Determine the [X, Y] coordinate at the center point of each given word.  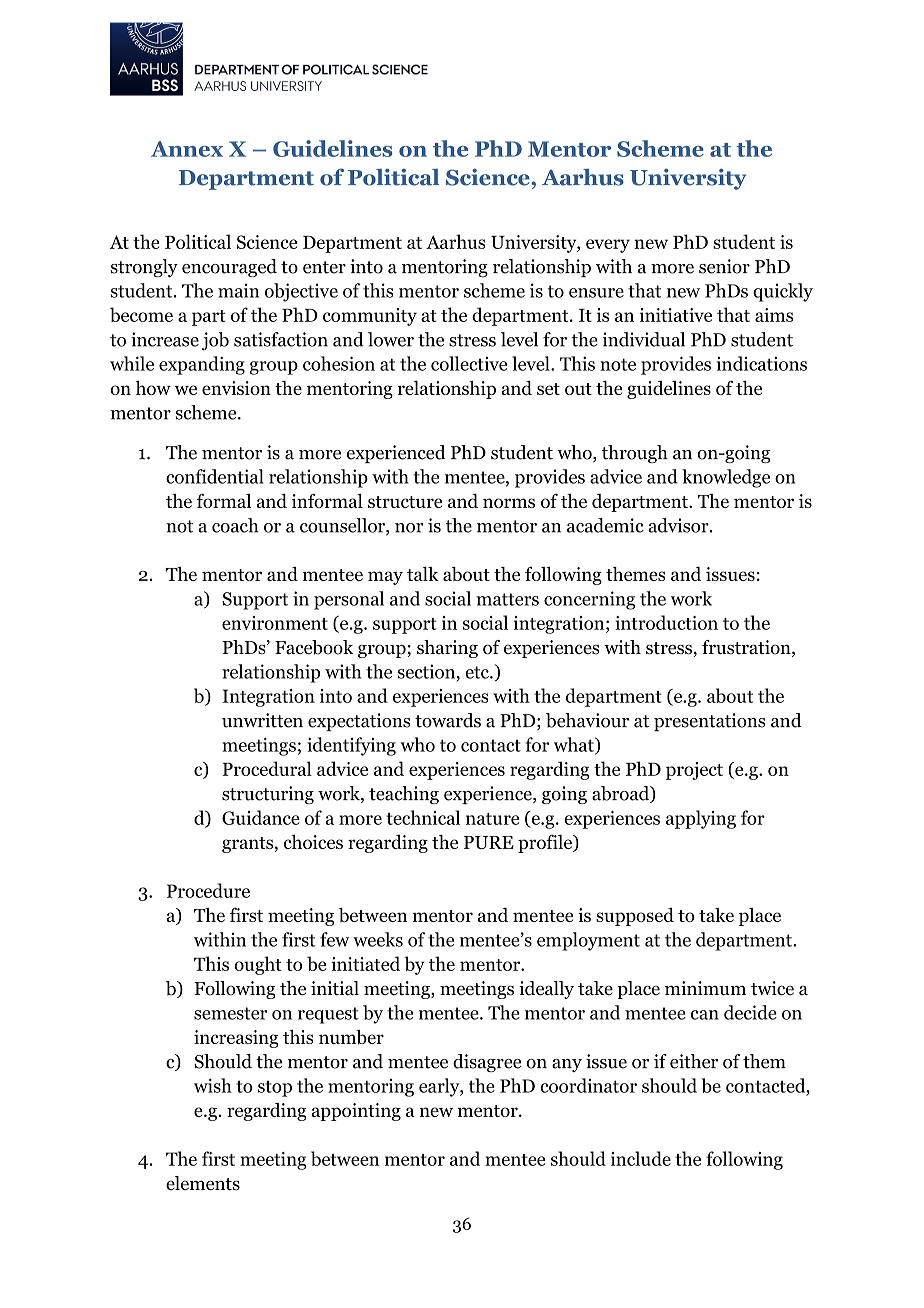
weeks [378, 939]
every [608, 246]
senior [724, 266]
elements [203, 1183]
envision [236, 388]
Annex [187, 149]
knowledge [726, 478]
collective [469, 363]
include [641, 1158]
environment [275, 623]
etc [478, 672]
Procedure [208, 890]
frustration [747, 648]
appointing [356, 1112]
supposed [635, 917]
